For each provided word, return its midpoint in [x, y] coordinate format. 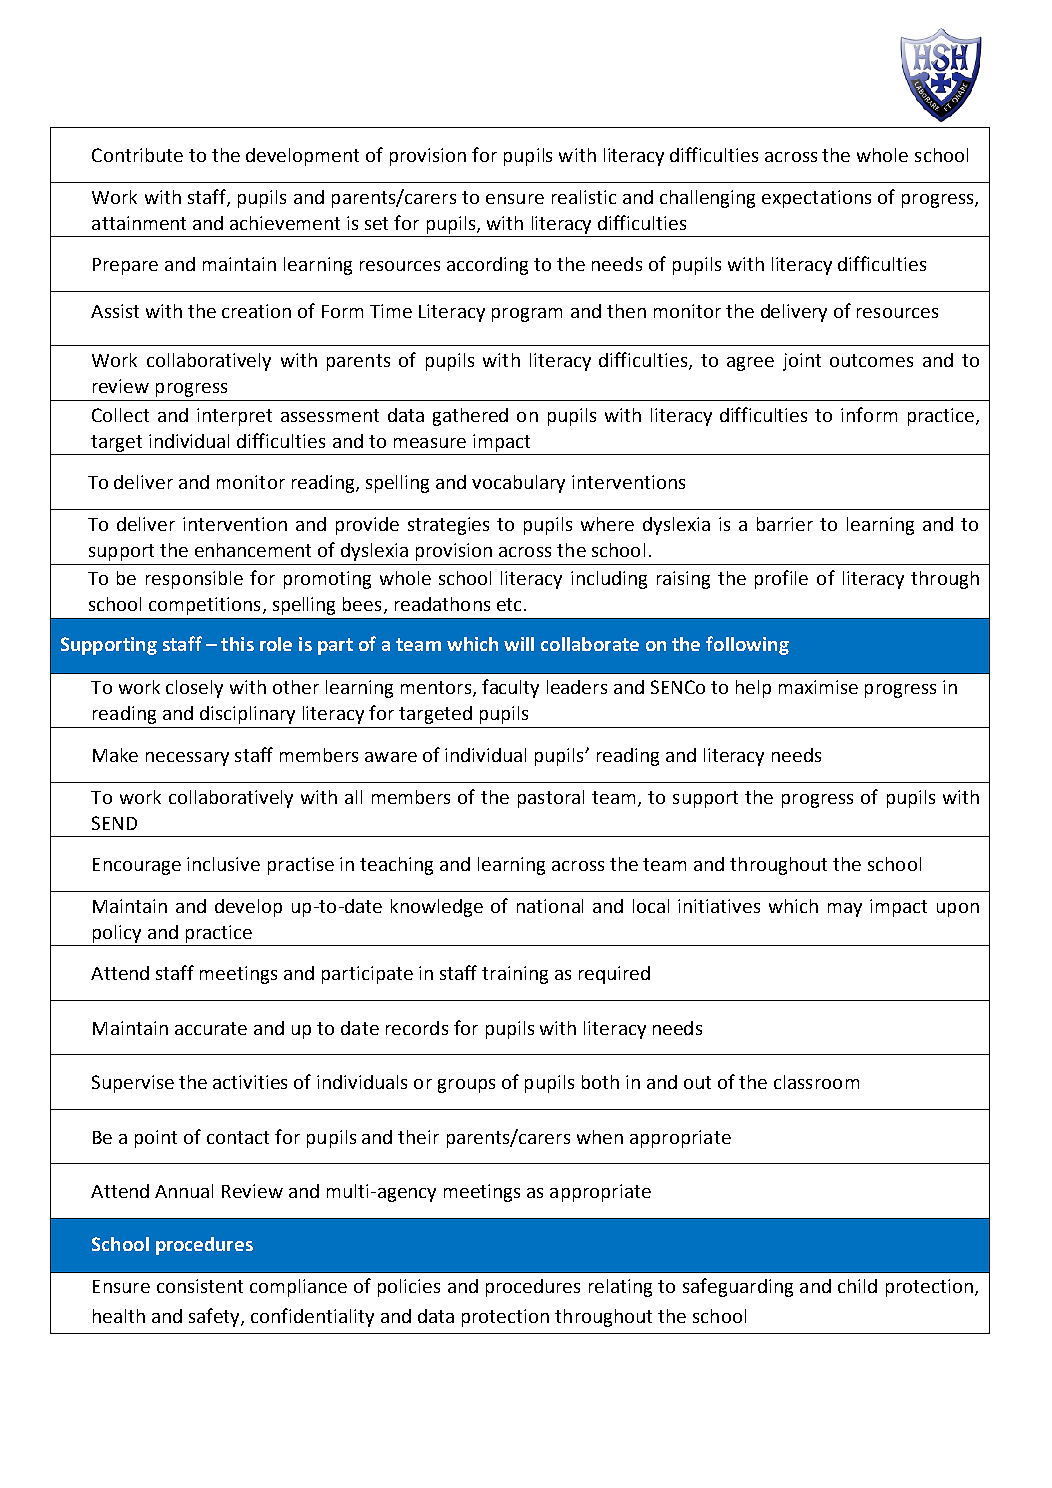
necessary [187, 759]
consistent [200, 1286]
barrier [785, 524]
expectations [816, 199]
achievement [285, 223]
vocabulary [518, 484]
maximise [818, 687]
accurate [211, 1028]
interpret [234, 417]
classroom [816, 1082]
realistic [584, 197]
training [515, 975]
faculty [510, 688]
